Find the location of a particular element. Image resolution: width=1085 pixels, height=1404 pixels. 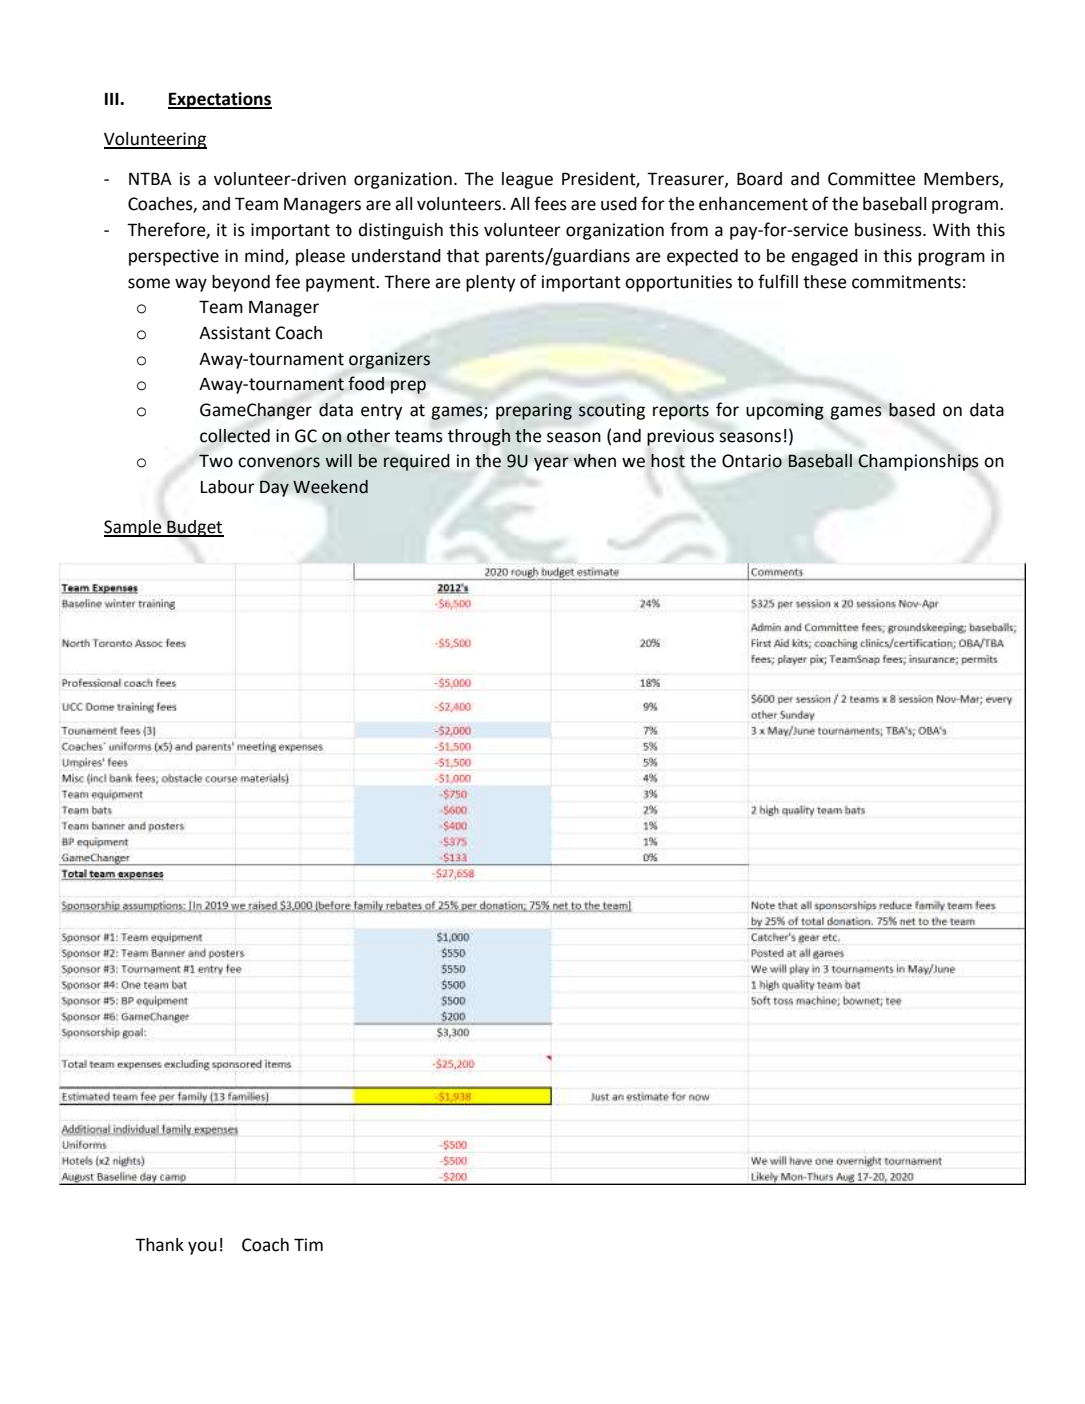

Expectations is located at coordinates (220, 100).
